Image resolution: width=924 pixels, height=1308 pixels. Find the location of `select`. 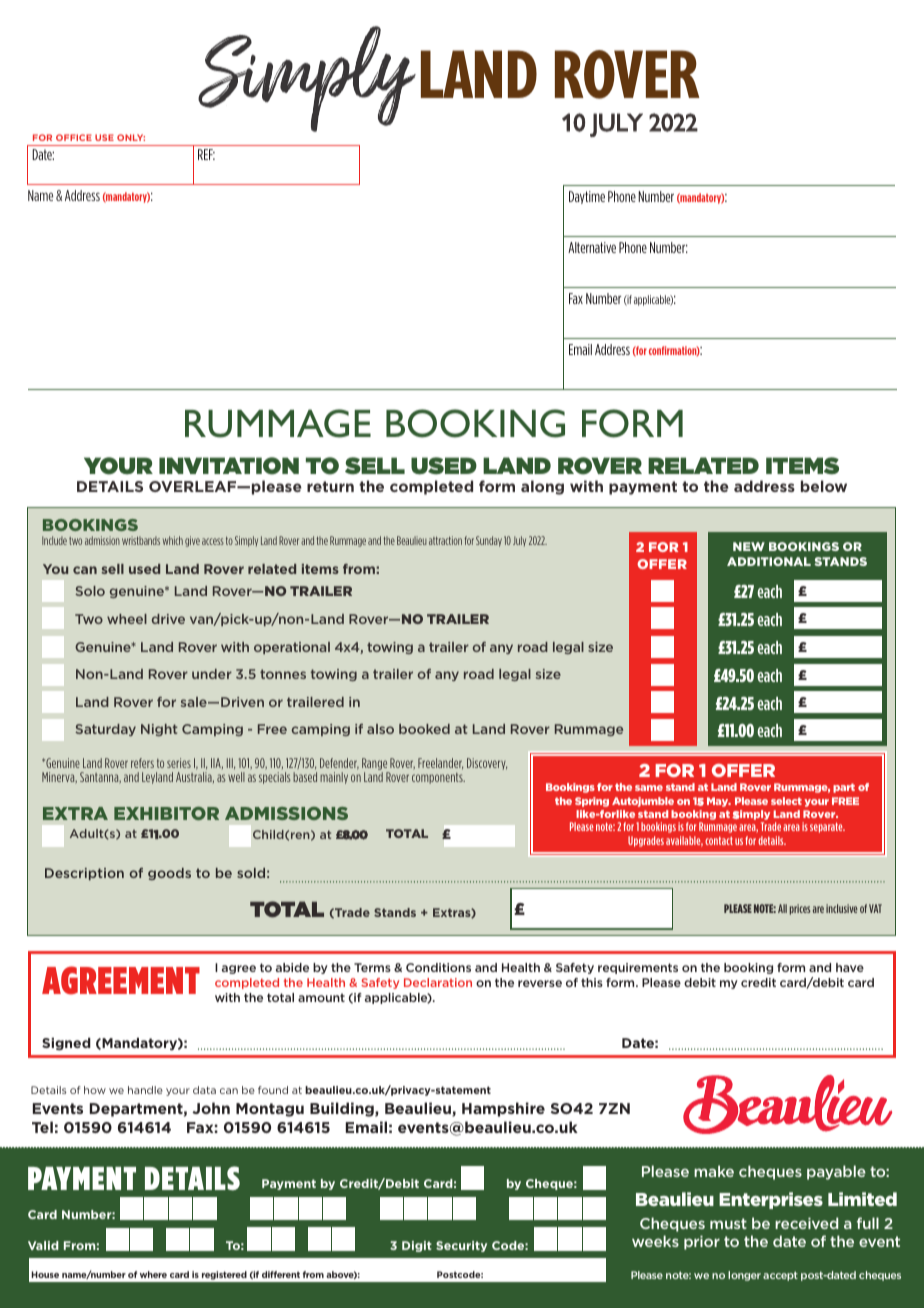

select is located at coordinates (786, 801).
